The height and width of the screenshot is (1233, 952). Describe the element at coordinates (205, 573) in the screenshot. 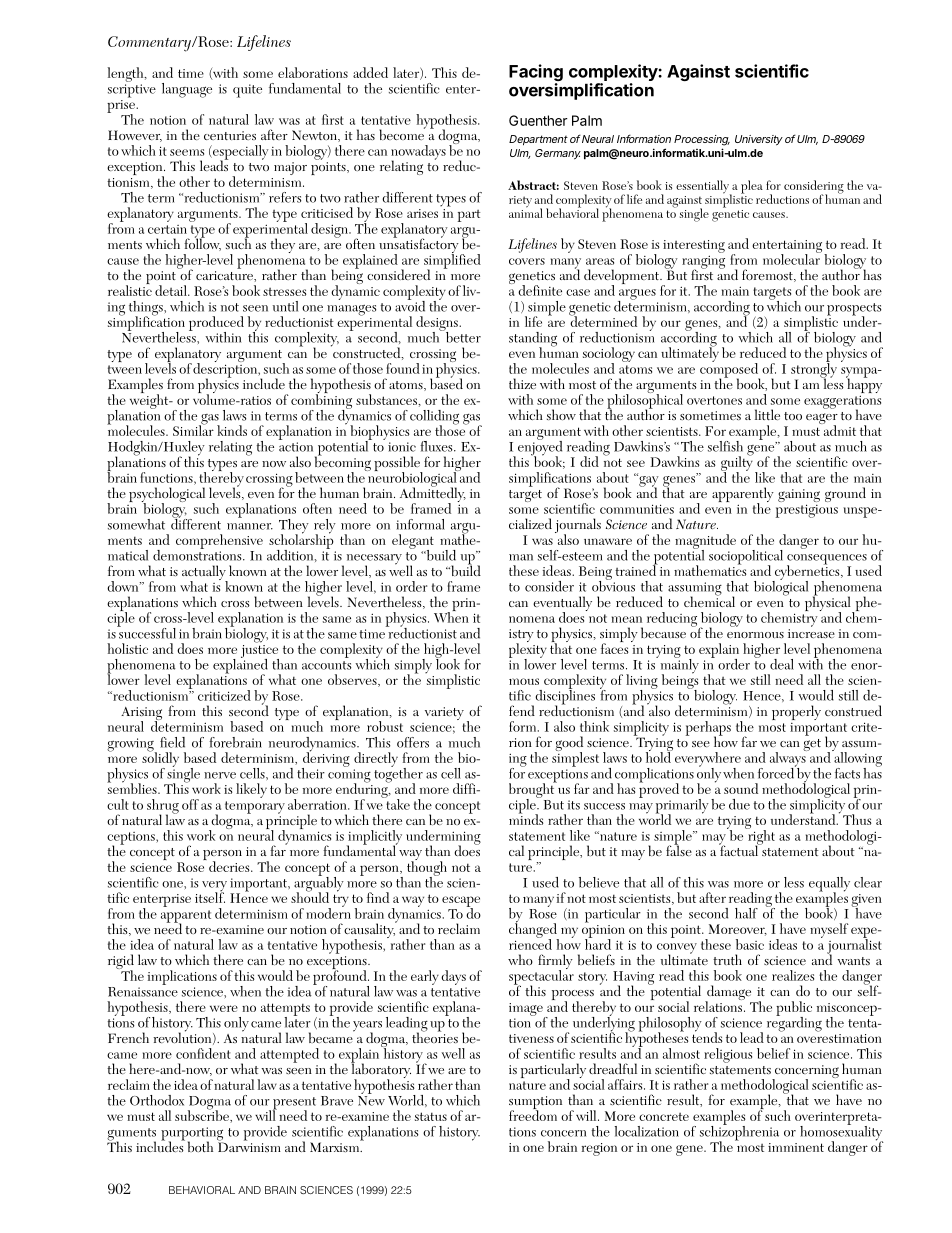

I see `actually` at that location.
